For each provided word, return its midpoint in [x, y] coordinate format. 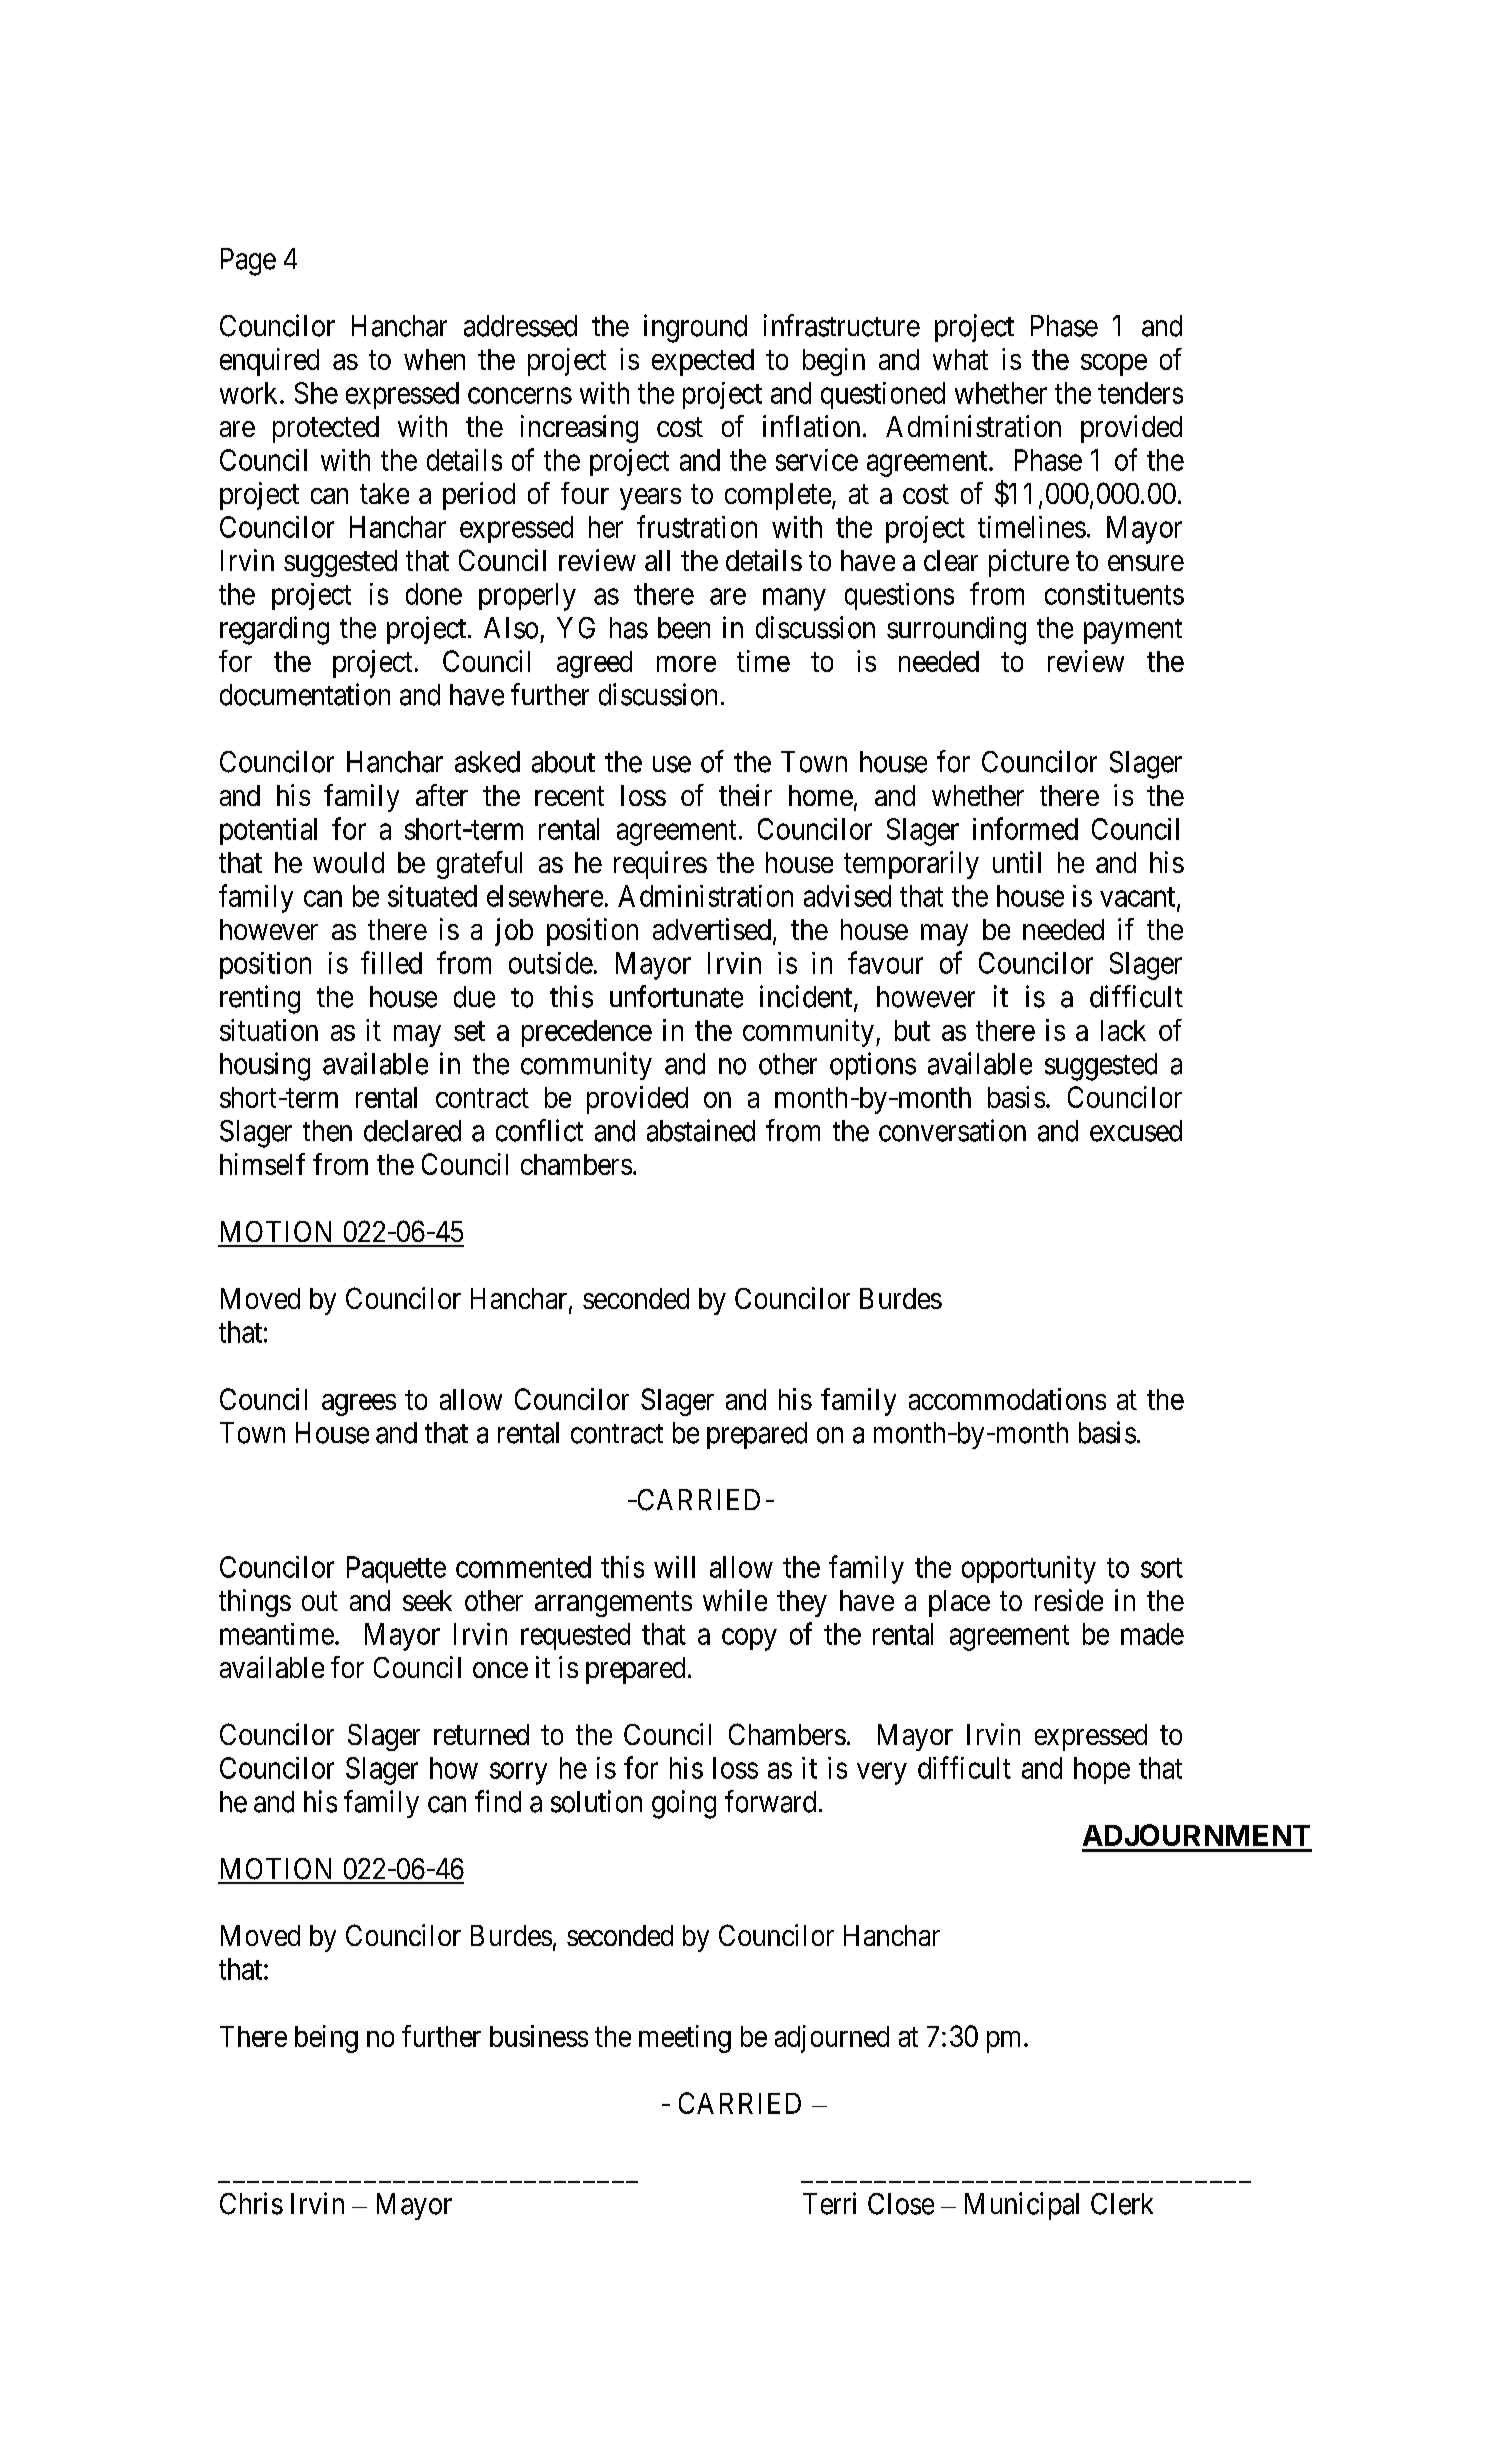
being [326, 2039]
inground [695, 328]
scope [1114, 365]
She [316, 393]
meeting [685, 2039]
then [327, 1131]
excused [1136, 1131]
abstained [701, 1130]
